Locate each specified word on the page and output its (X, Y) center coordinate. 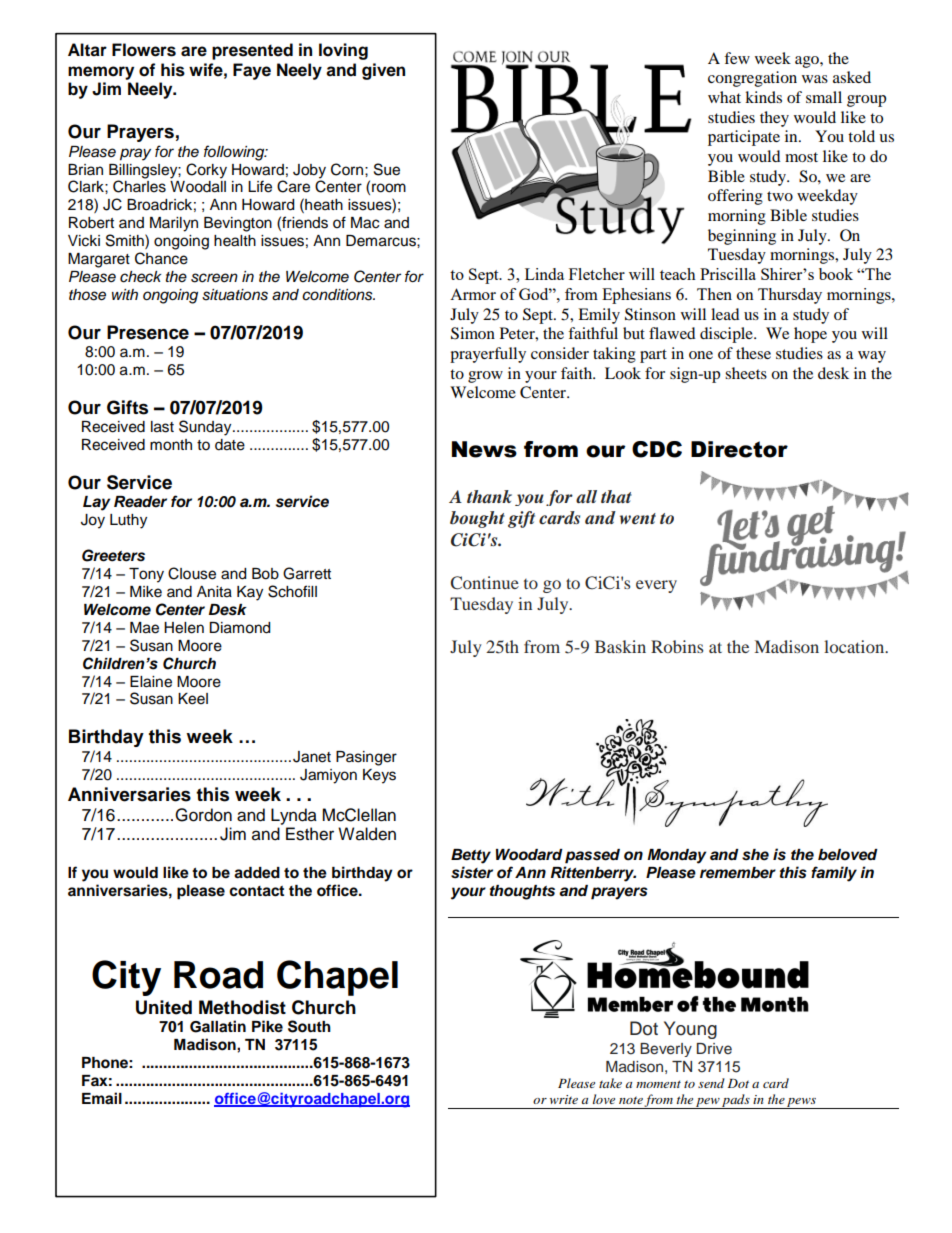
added (257, 873)
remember (738, 873)
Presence (148, 332)
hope (810, 335)
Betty (471, 856)
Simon (473, 333)
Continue (485, 583)
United (164, 1007)
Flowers (144, 50)
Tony (146, 575)
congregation (752, 79)
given (383, 71)
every (656, 586)
